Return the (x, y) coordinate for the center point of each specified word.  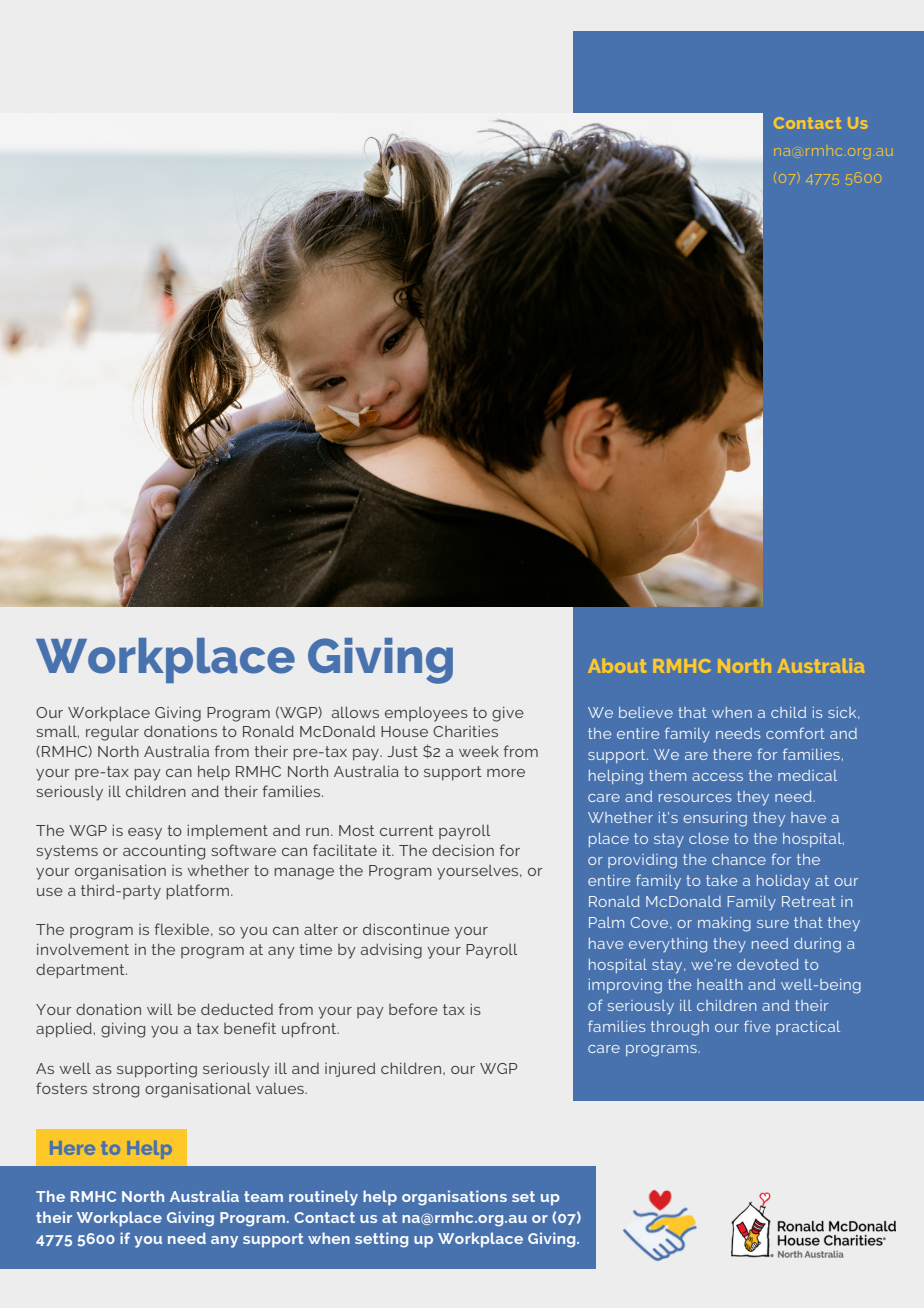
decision (463, 850)
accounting (164, 852)
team (263, 1196)
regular (112, 733)
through (680, 1028)
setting (381, 1240)
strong (116, 1090)
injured (350, 1069)
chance (739, 859)
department (81, 971)
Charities (465, 731)
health (719, 984)
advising (391, 951)
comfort (795, 733)
